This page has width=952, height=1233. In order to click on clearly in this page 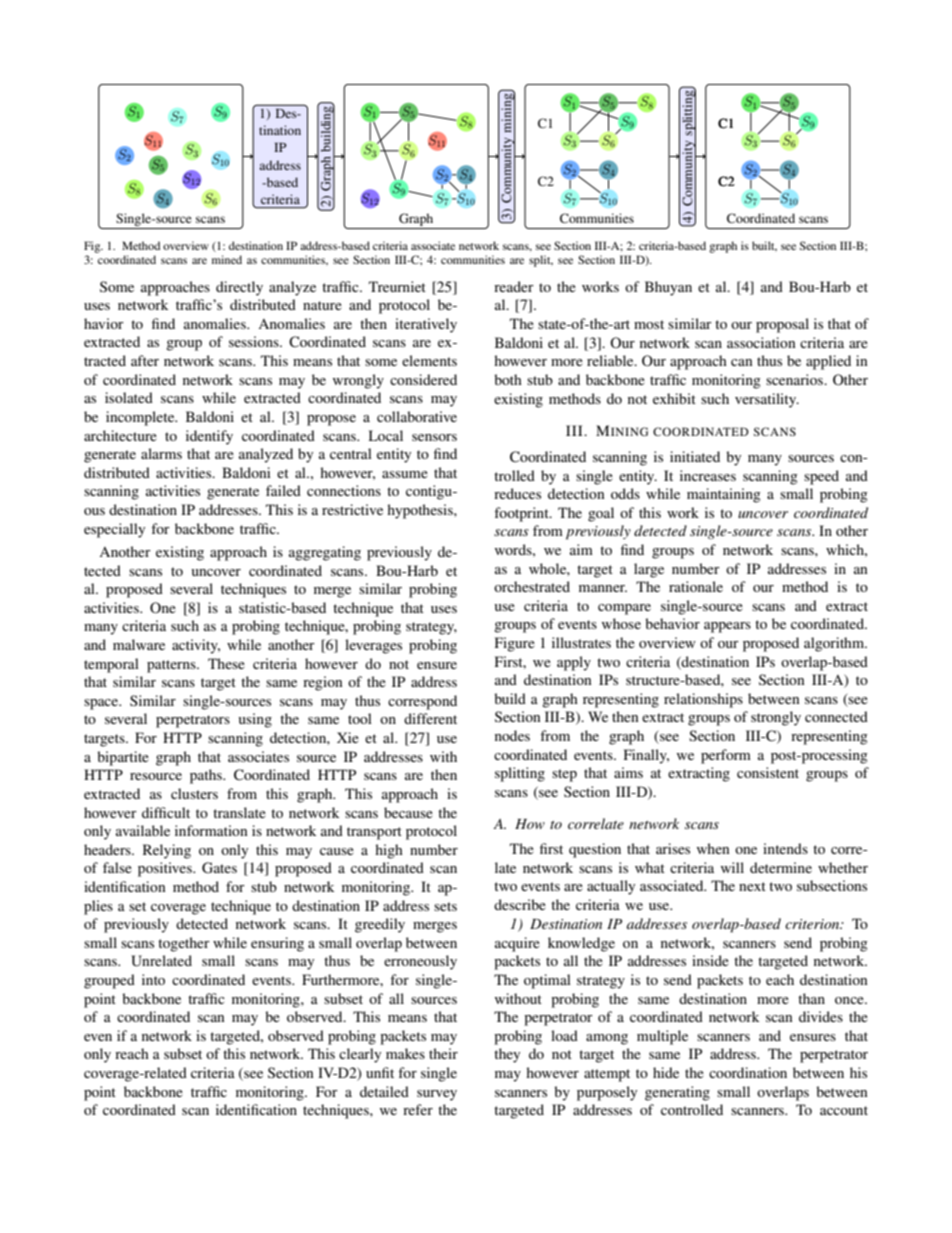, I will do `click(360, 1055)`.
